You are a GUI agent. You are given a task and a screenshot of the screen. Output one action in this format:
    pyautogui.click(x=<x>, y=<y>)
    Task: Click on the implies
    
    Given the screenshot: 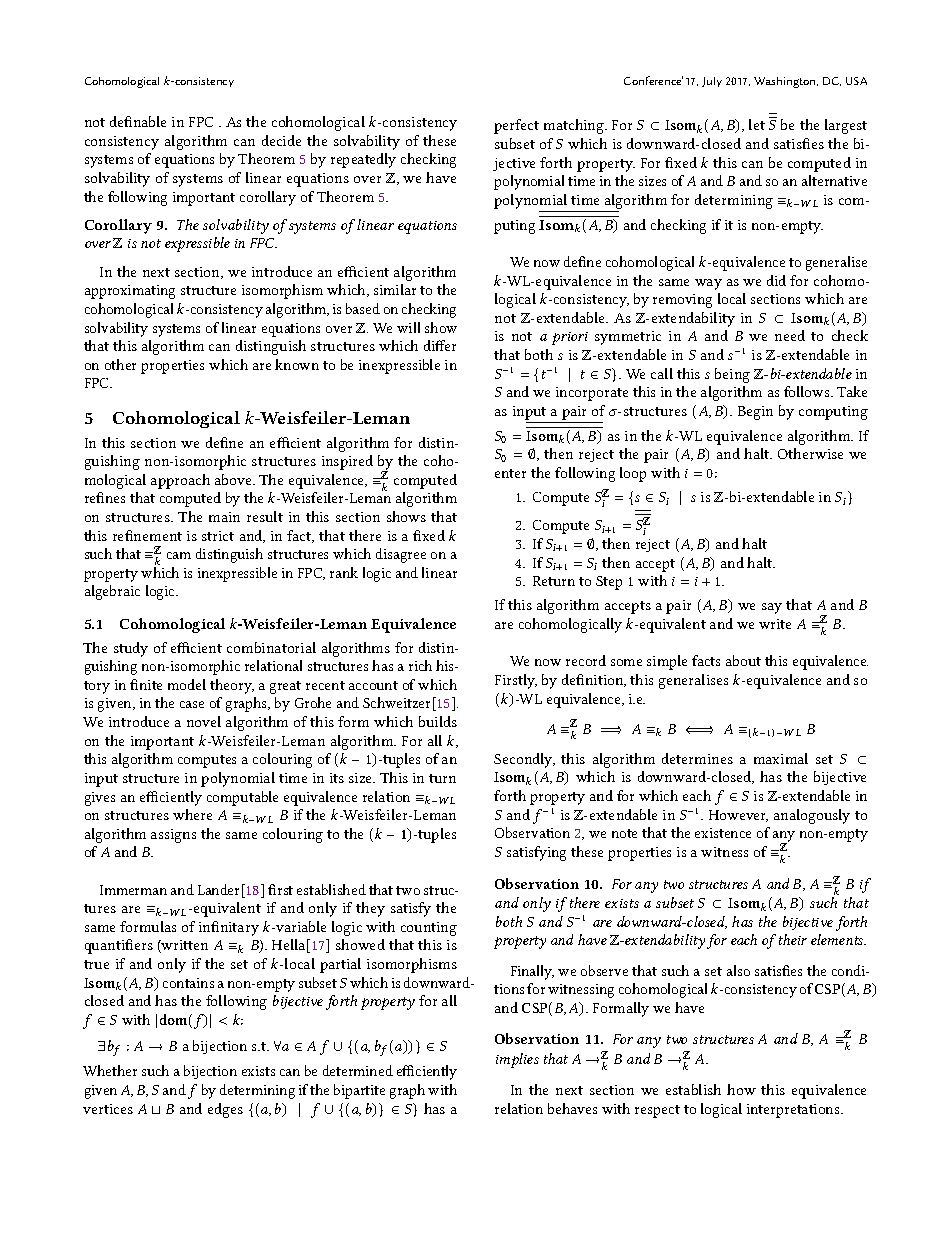 What is the action you would take?
    pyautogui.click(x=517, y=1060)
